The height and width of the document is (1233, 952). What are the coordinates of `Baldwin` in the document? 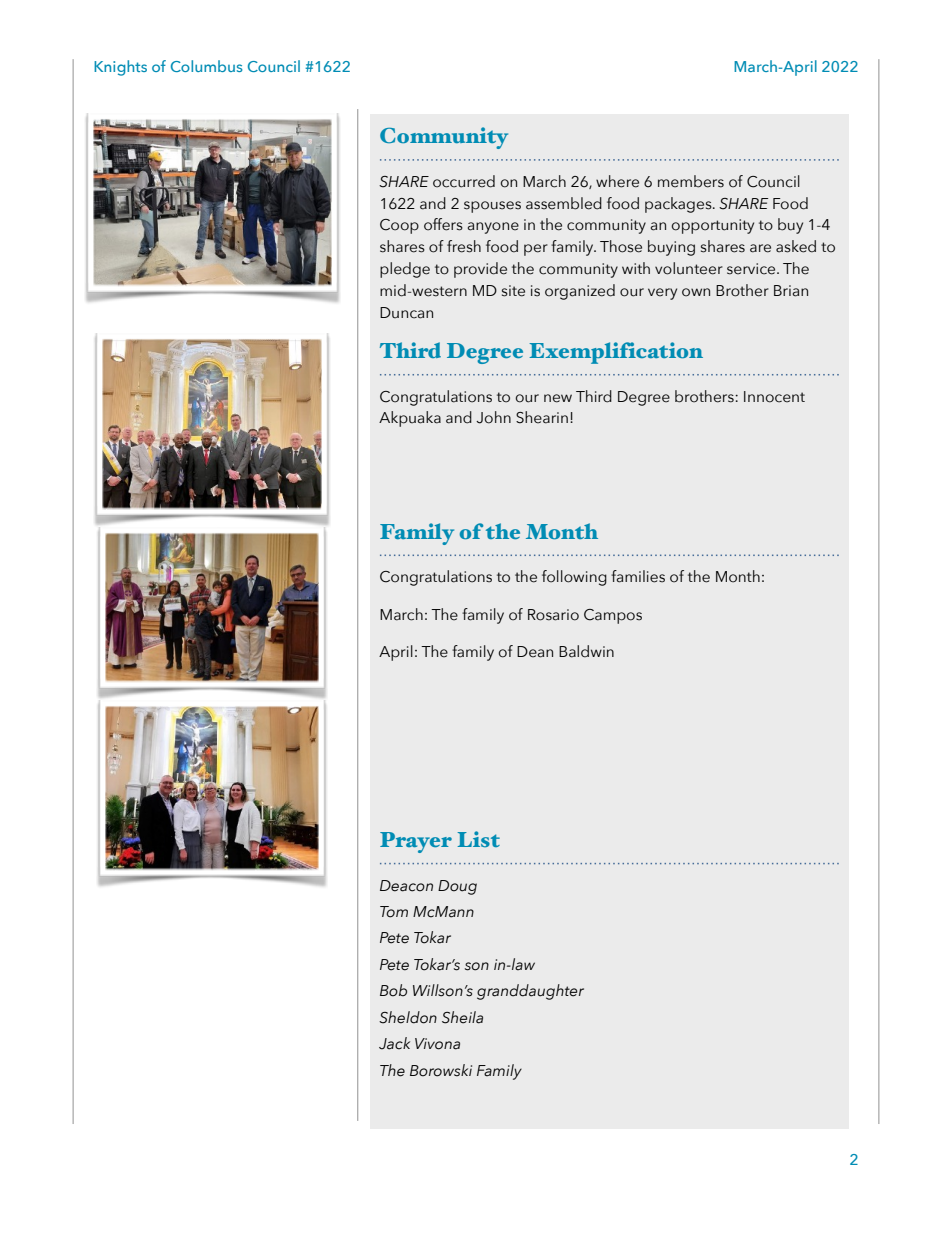 It's located at (586, 651).
